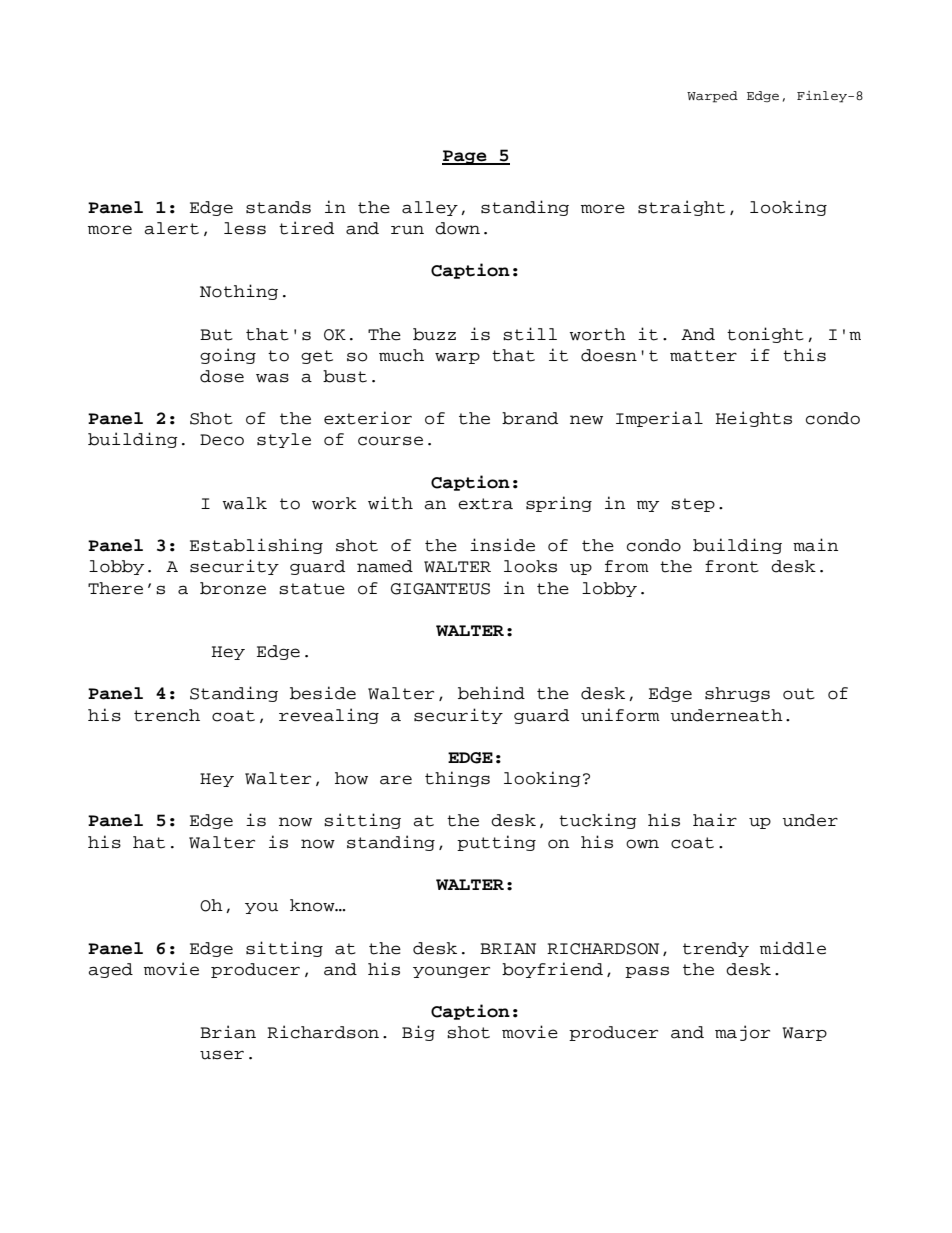 This screenshot has height=1233, width=952. Describe the element at coordinates (233, 588) in the screenshot. I see `bronze` at that location.
